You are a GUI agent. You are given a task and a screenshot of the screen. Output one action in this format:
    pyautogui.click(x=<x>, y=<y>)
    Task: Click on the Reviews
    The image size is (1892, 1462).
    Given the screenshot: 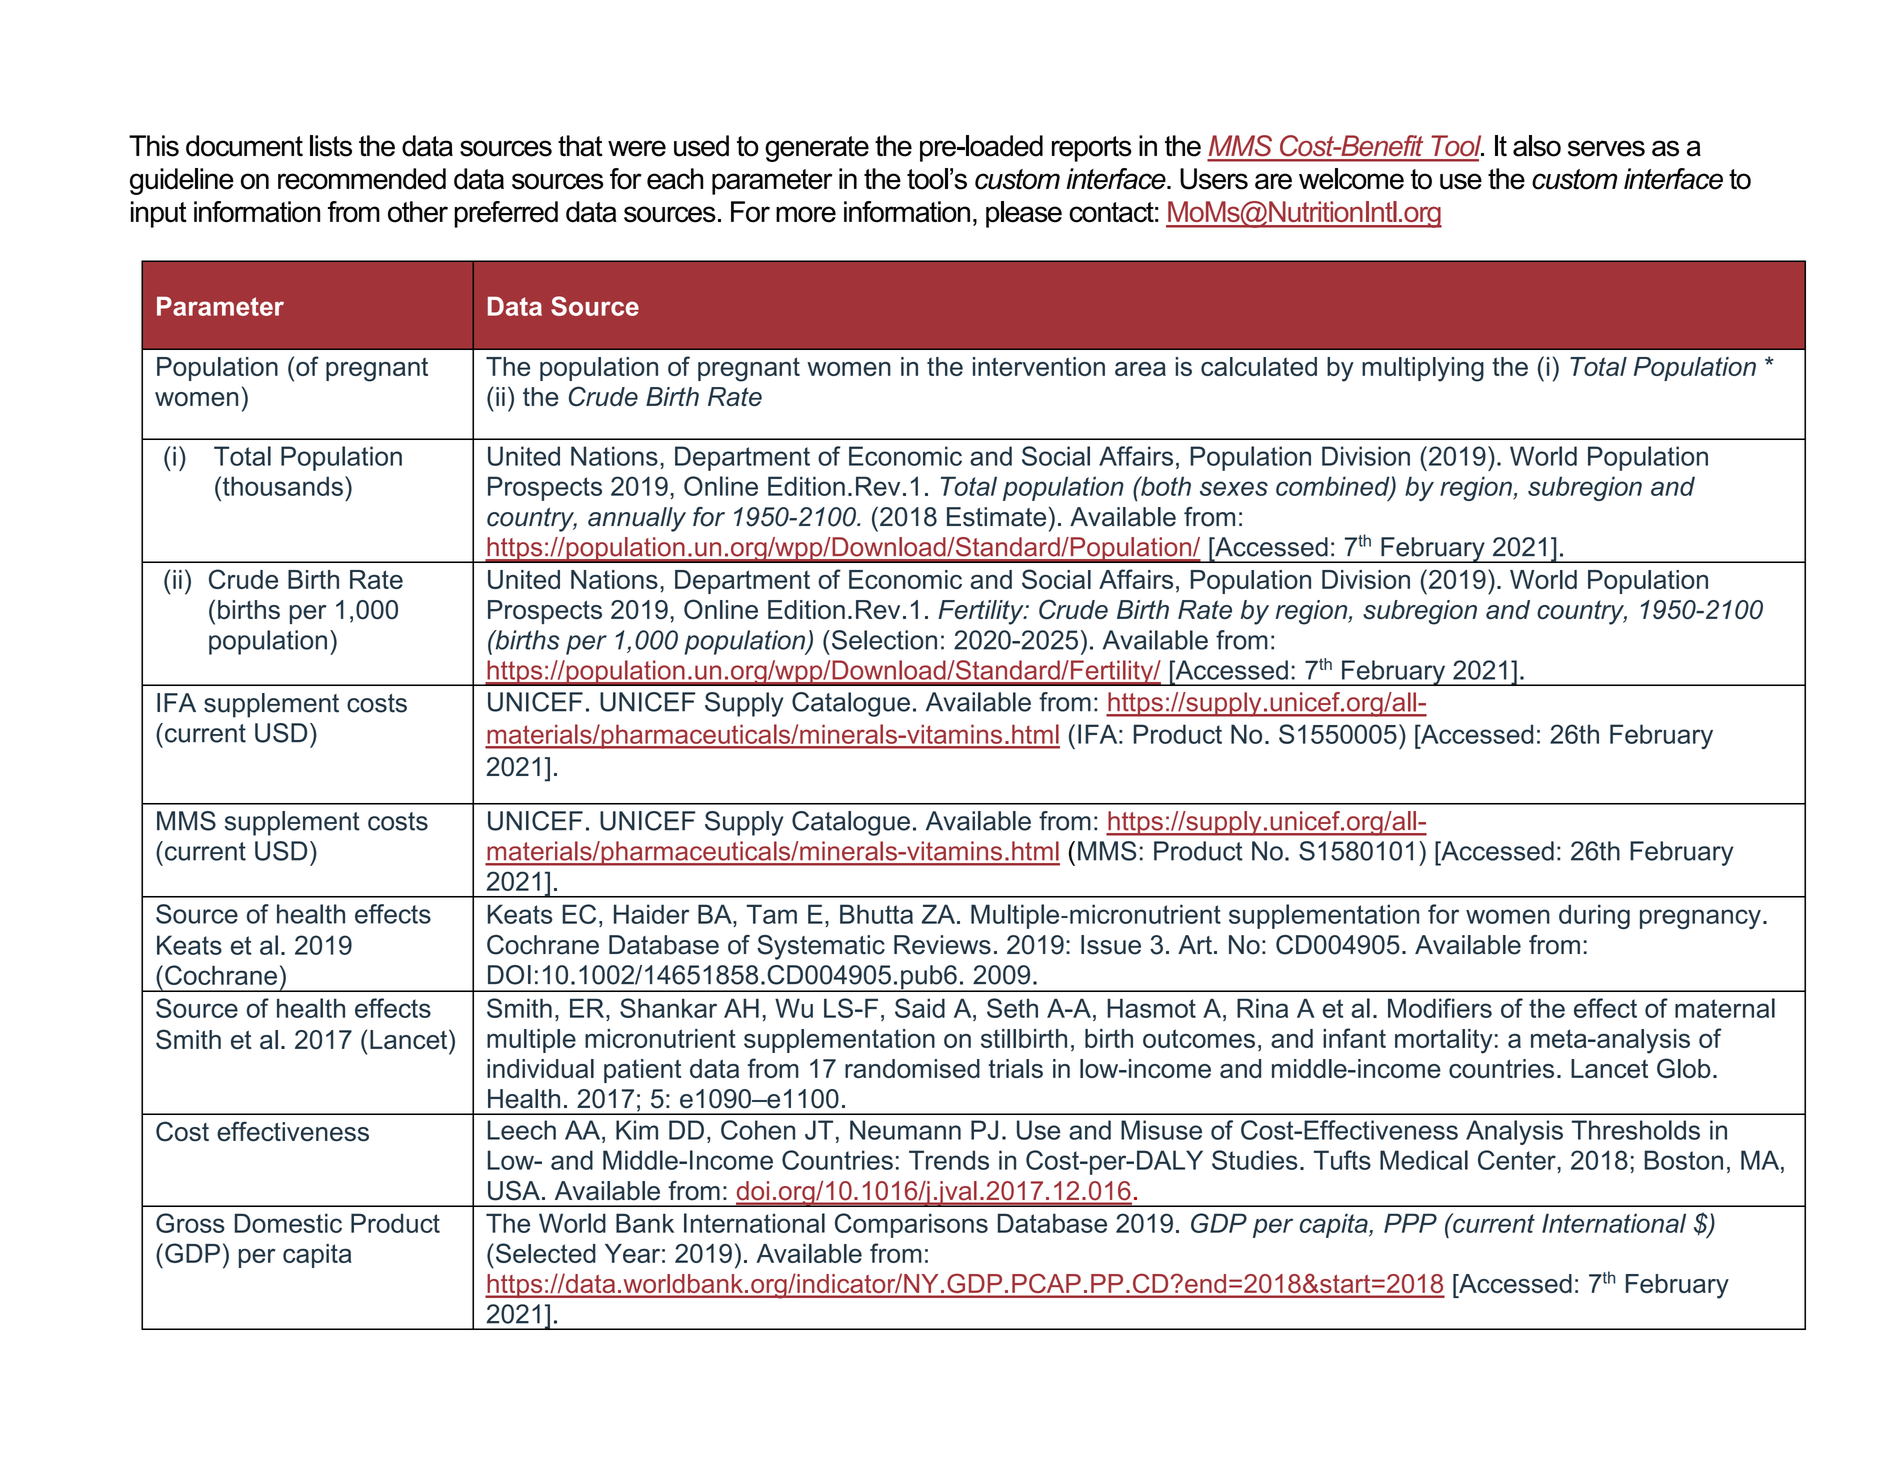 What is the action you would take?
    pyautogui.click(x=942, y=945)
